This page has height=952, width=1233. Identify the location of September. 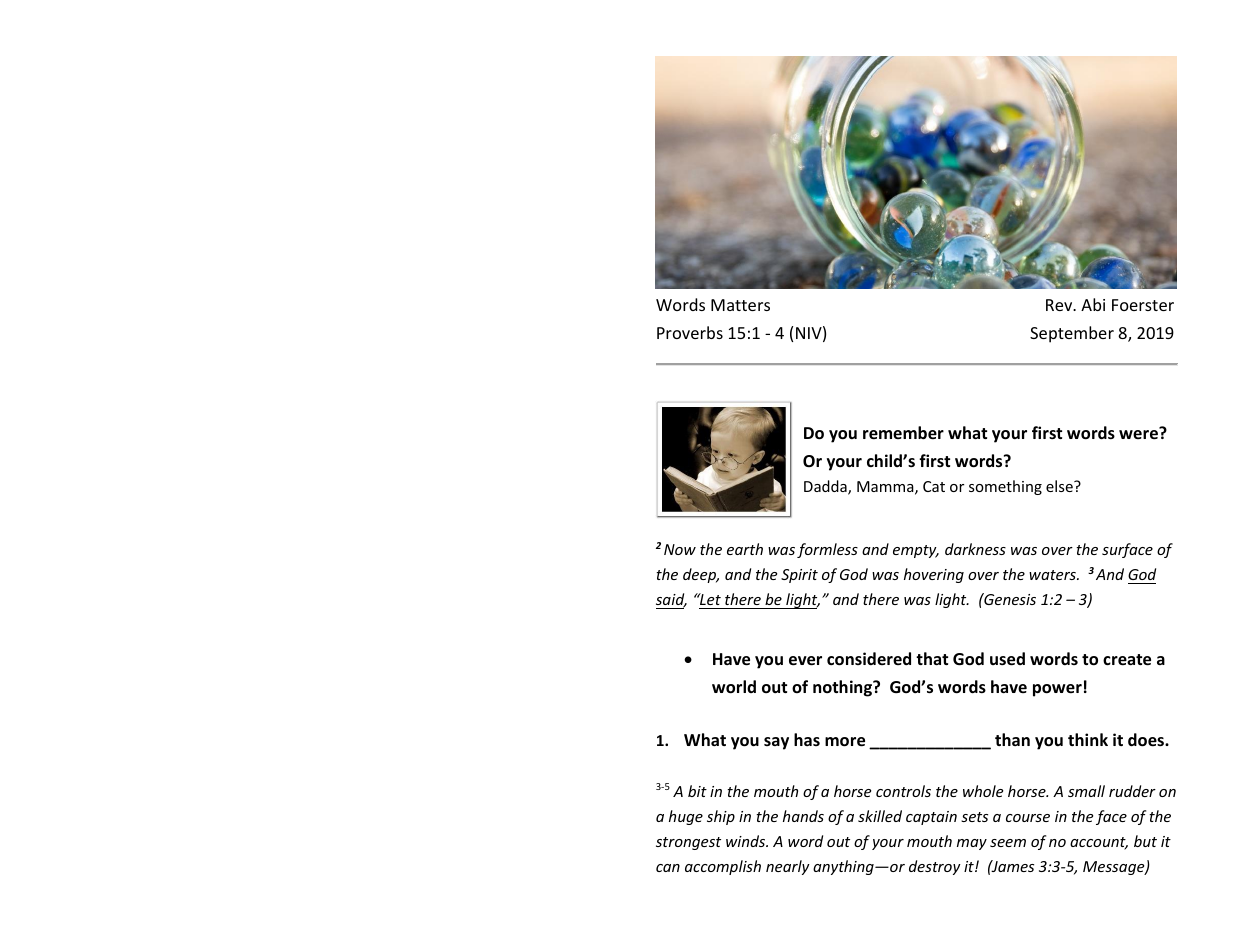
(1072, 334).
